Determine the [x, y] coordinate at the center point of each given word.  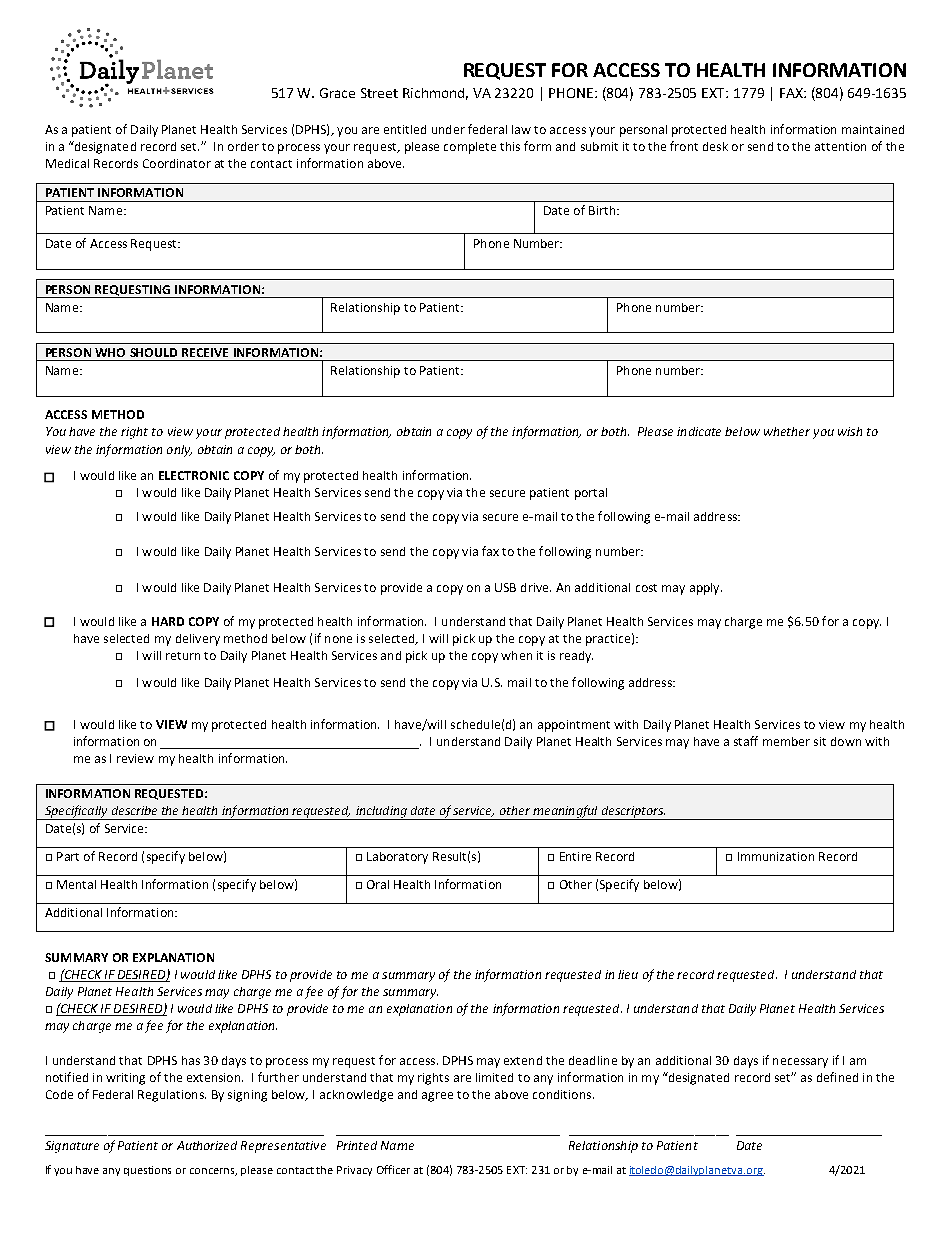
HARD [168, 621]
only [179, 451]
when [516, 655]
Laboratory [397, 858]
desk [715, 146]
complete [470, 148]
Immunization [776, 856]
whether [787, 431]
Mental [76, 884]
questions [147, 1171]
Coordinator [177, 163]
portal [591, 494]
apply [706, 589]
